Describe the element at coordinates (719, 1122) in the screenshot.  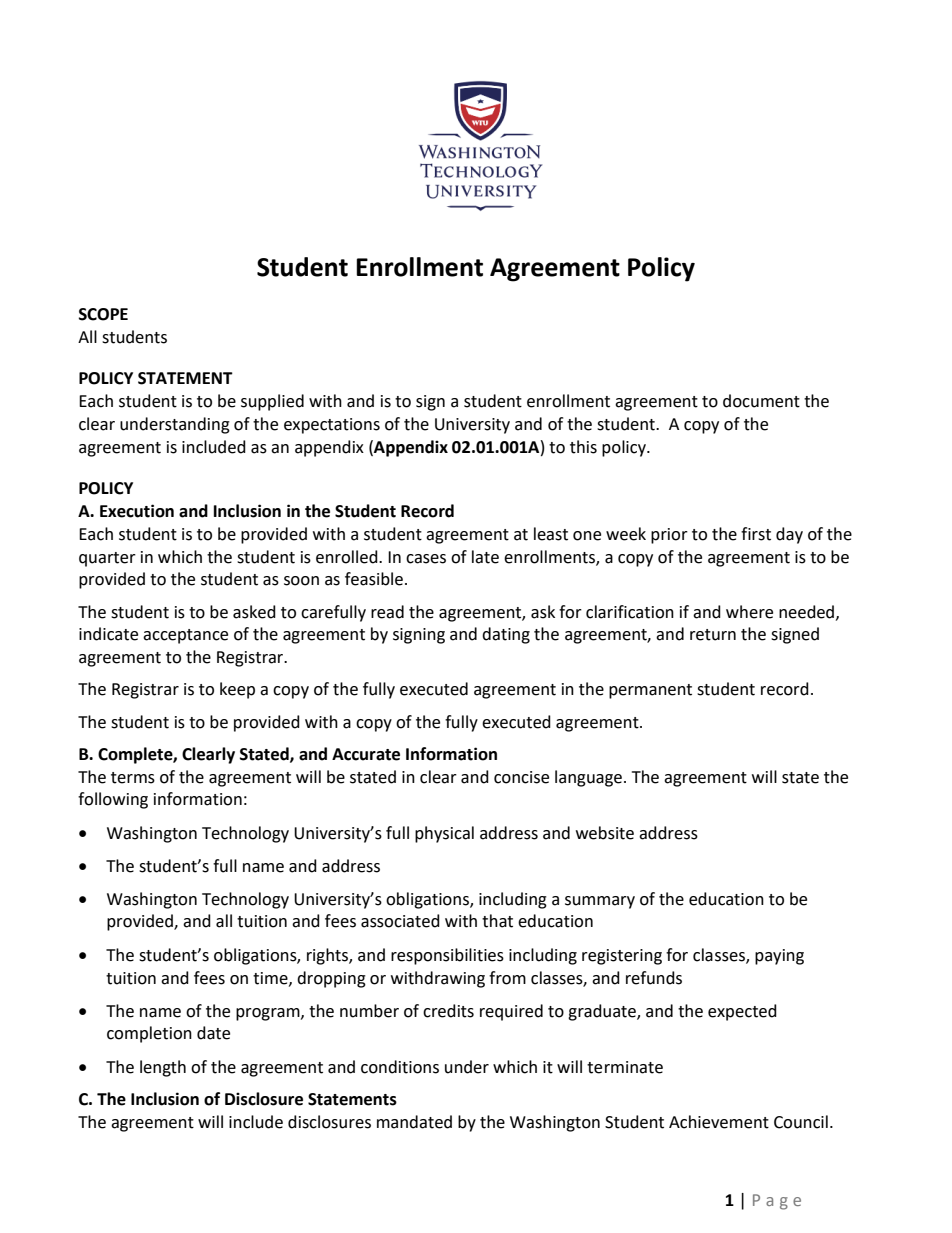
I see `Achievement` at that location.
